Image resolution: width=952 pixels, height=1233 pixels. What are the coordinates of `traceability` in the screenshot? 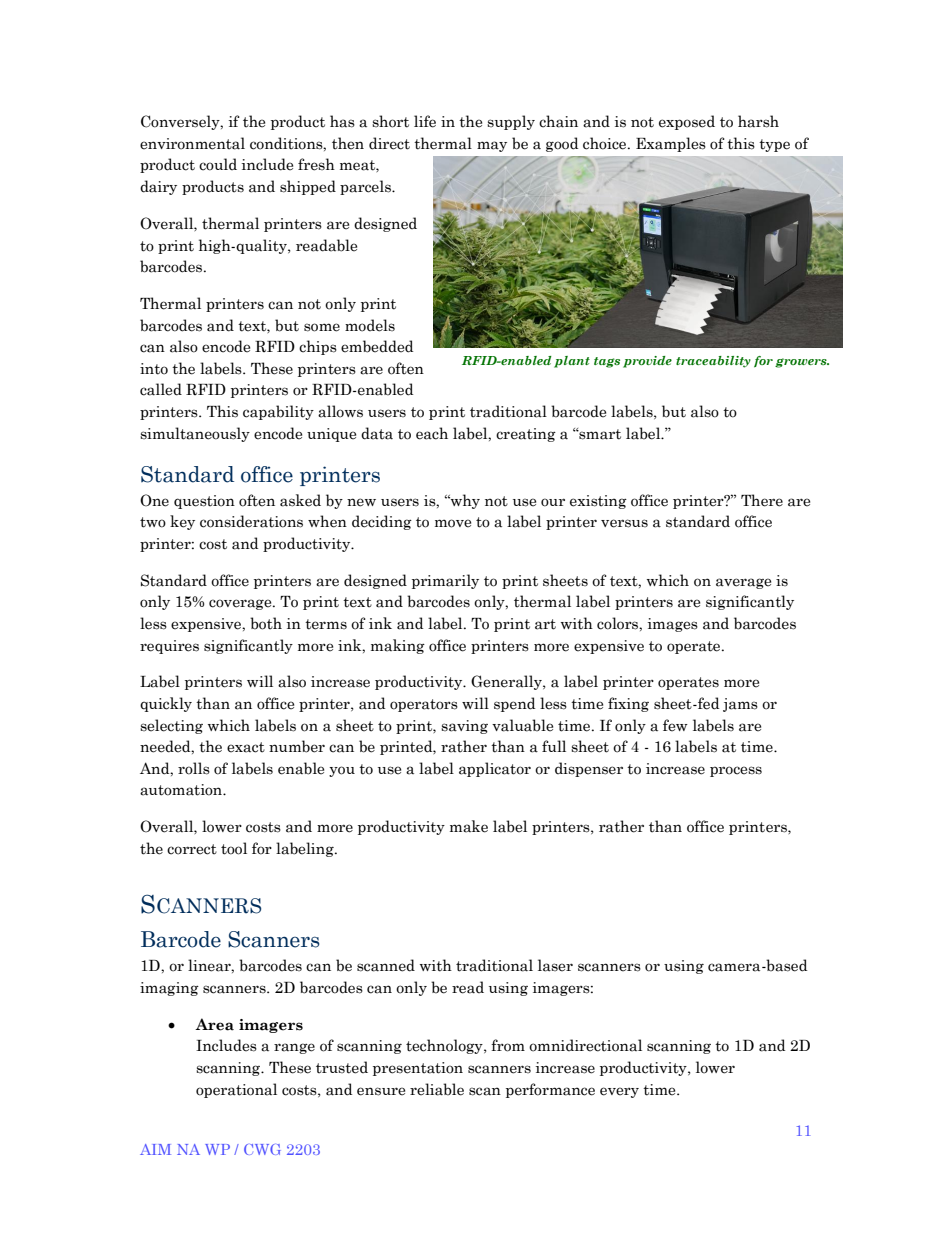 It's located at (713, 362).
